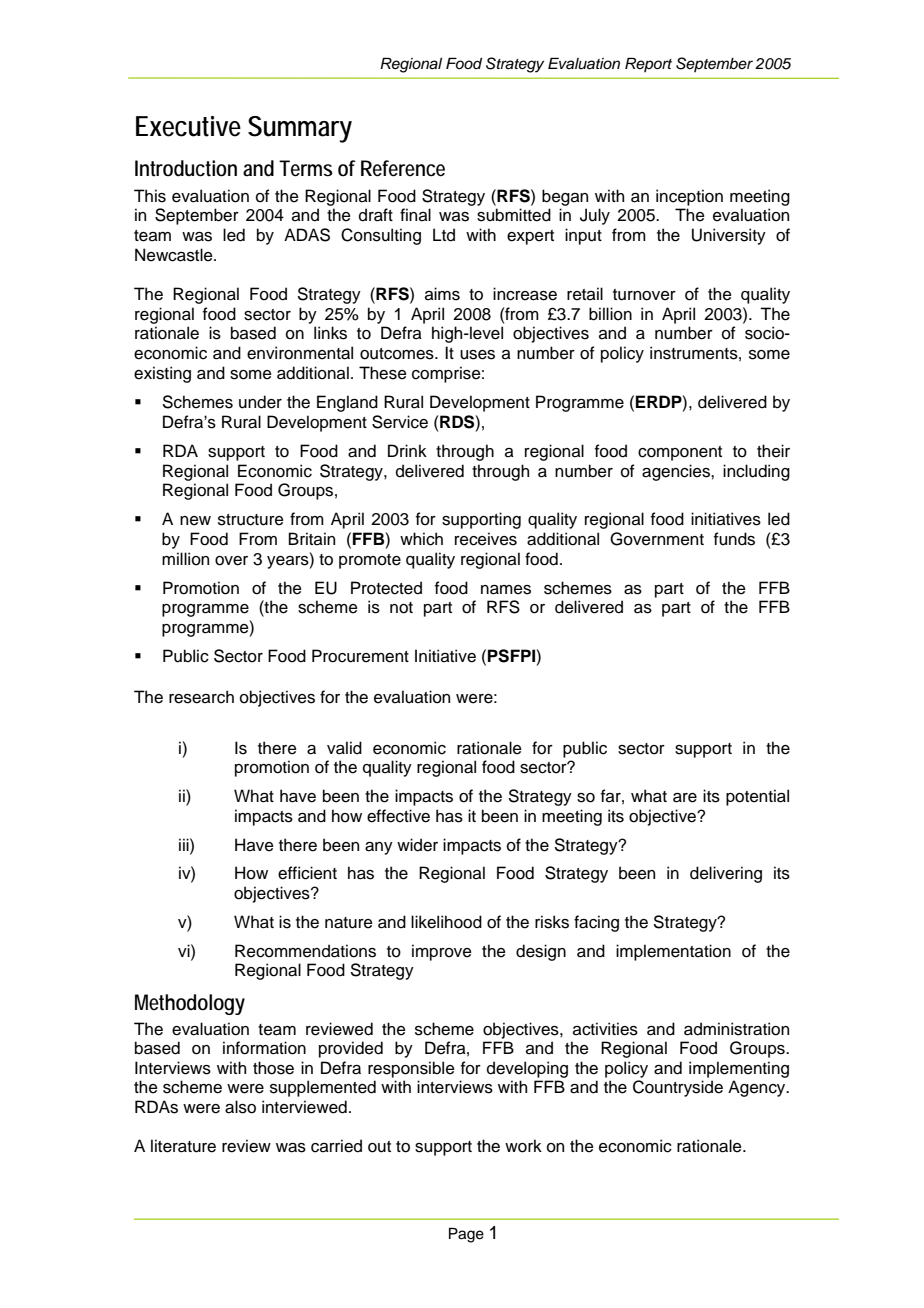  Describe the element at coordinates (734, 539) in the screenshot. I see `funds` at that location.
